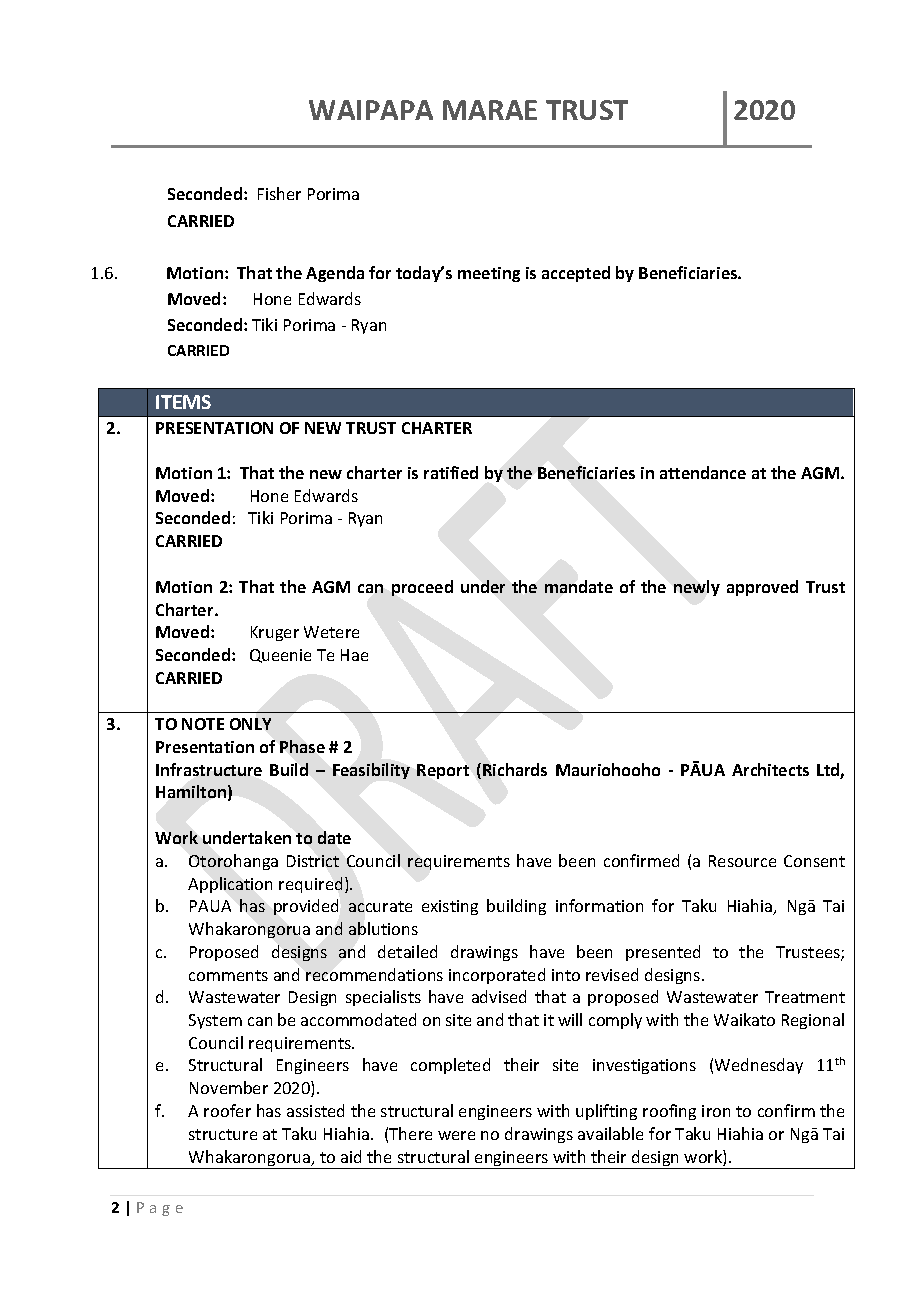  Describe the element at coordinates (489, 274) in the page. I see `meeting` at that location.
